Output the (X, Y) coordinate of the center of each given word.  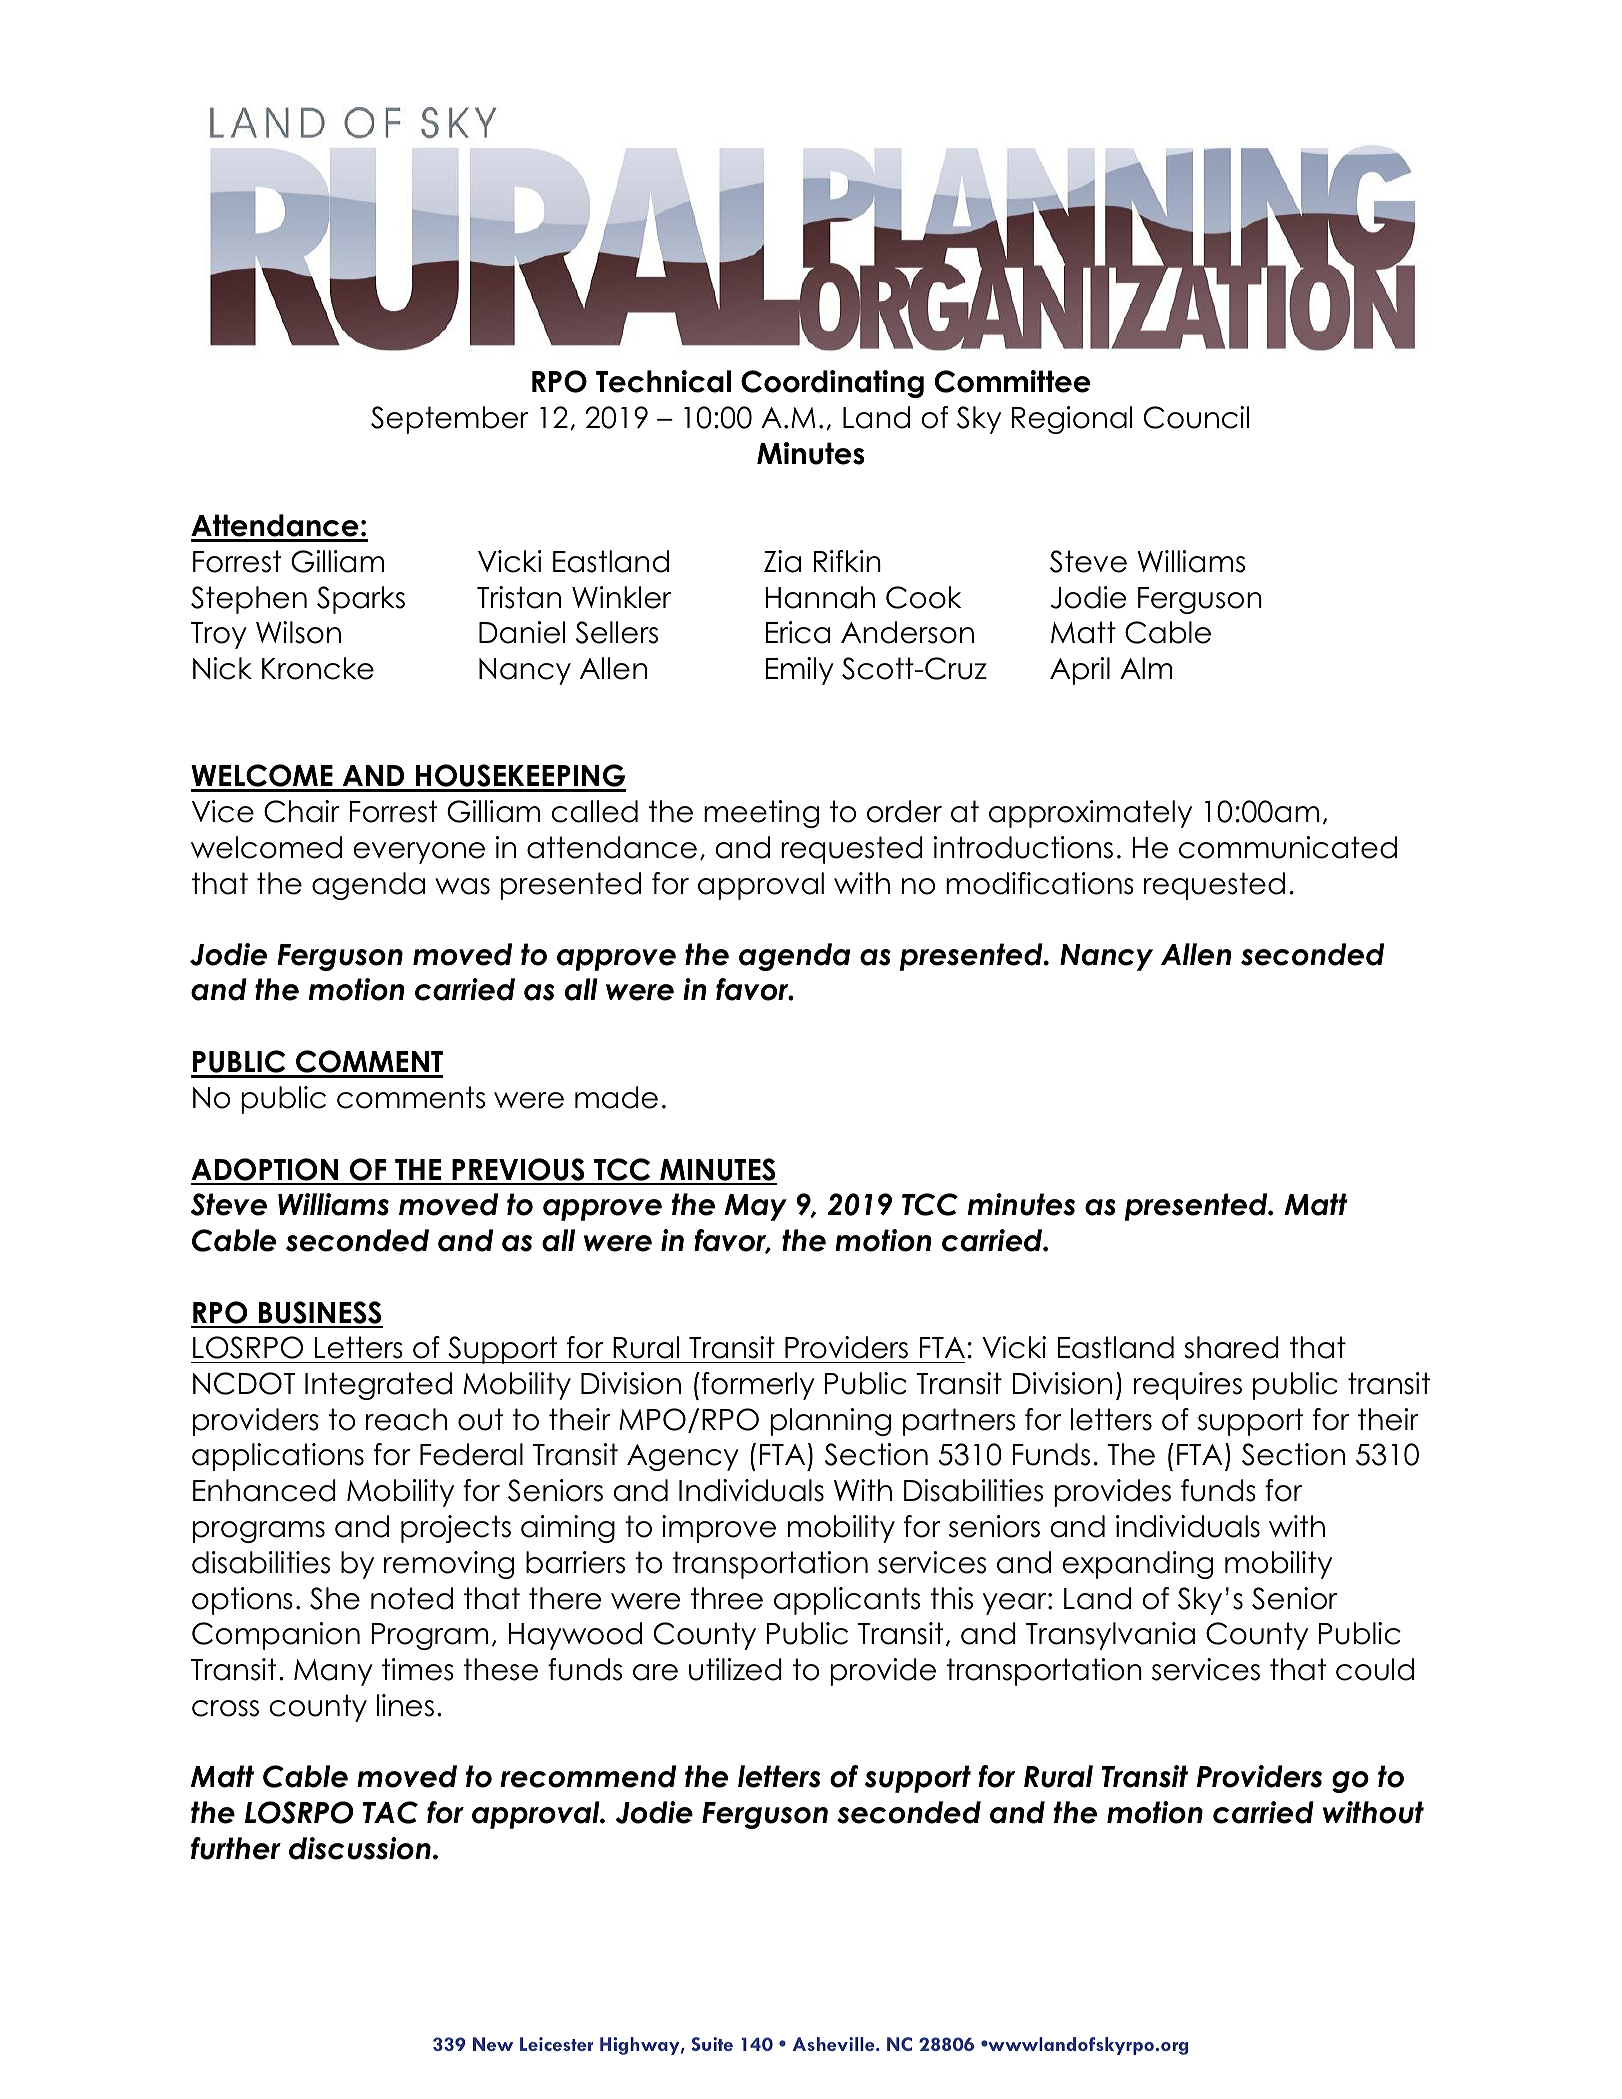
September (450, 420)
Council (1196, 417)
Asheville (835, 2044)
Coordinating (832, 384)
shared (1231, 1347)
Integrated (378, 1386)
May (755, 1207)
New (493, 2044)
